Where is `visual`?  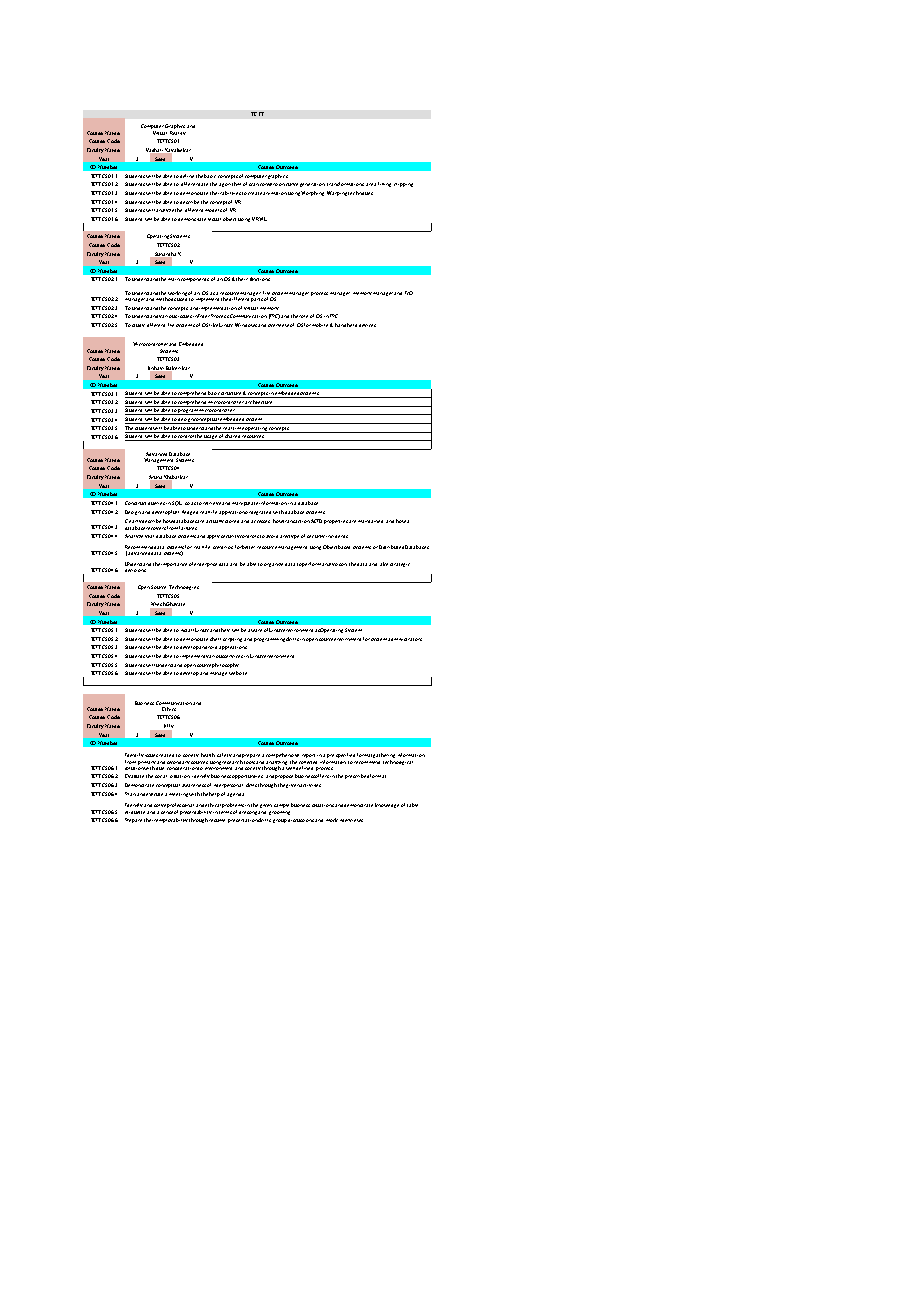
visual is located at coordinates (214, 219).
